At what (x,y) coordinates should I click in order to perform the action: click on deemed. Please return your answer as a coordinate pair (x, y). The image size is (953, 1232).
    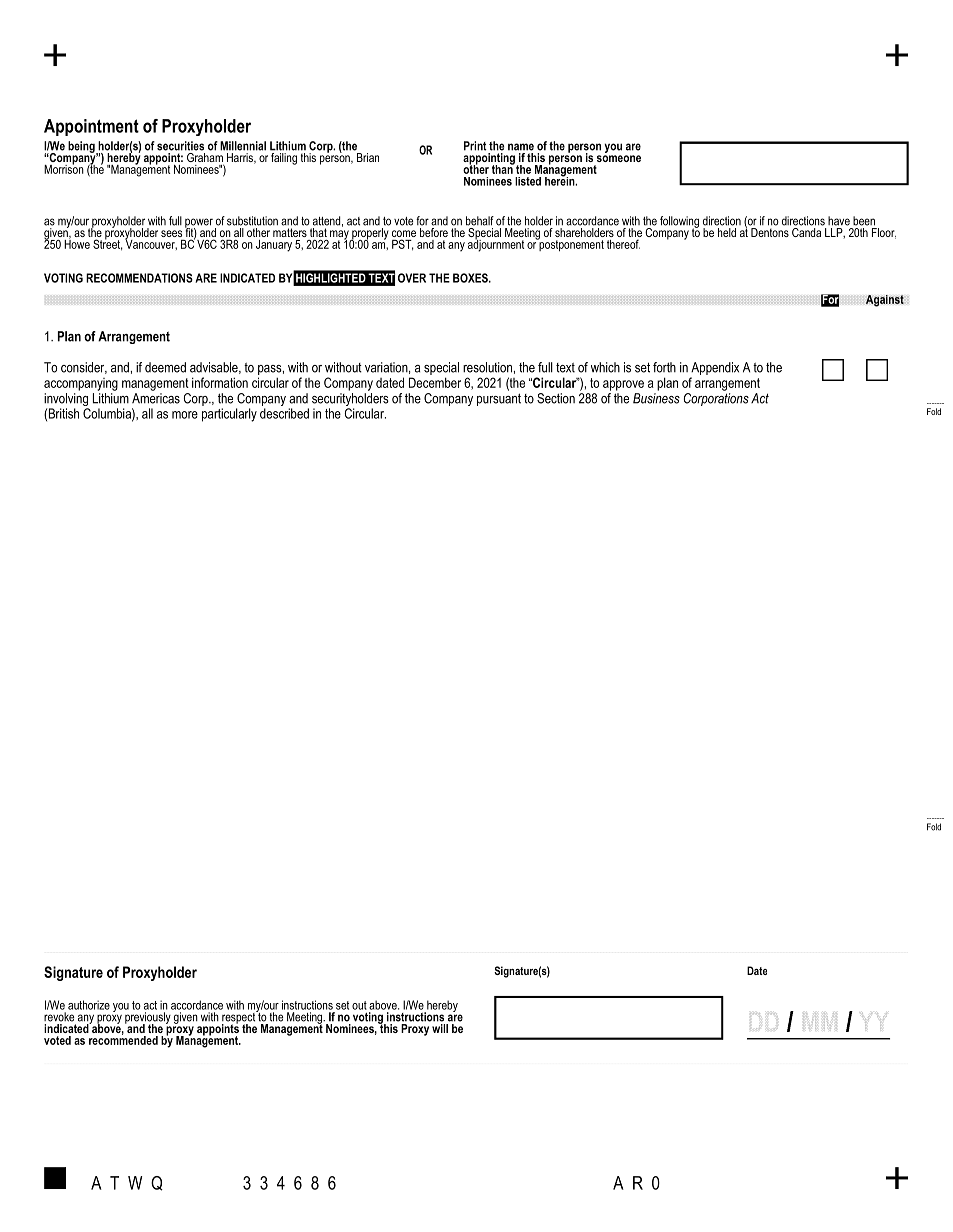
    Looking at the image, I should click on (165, 367).
